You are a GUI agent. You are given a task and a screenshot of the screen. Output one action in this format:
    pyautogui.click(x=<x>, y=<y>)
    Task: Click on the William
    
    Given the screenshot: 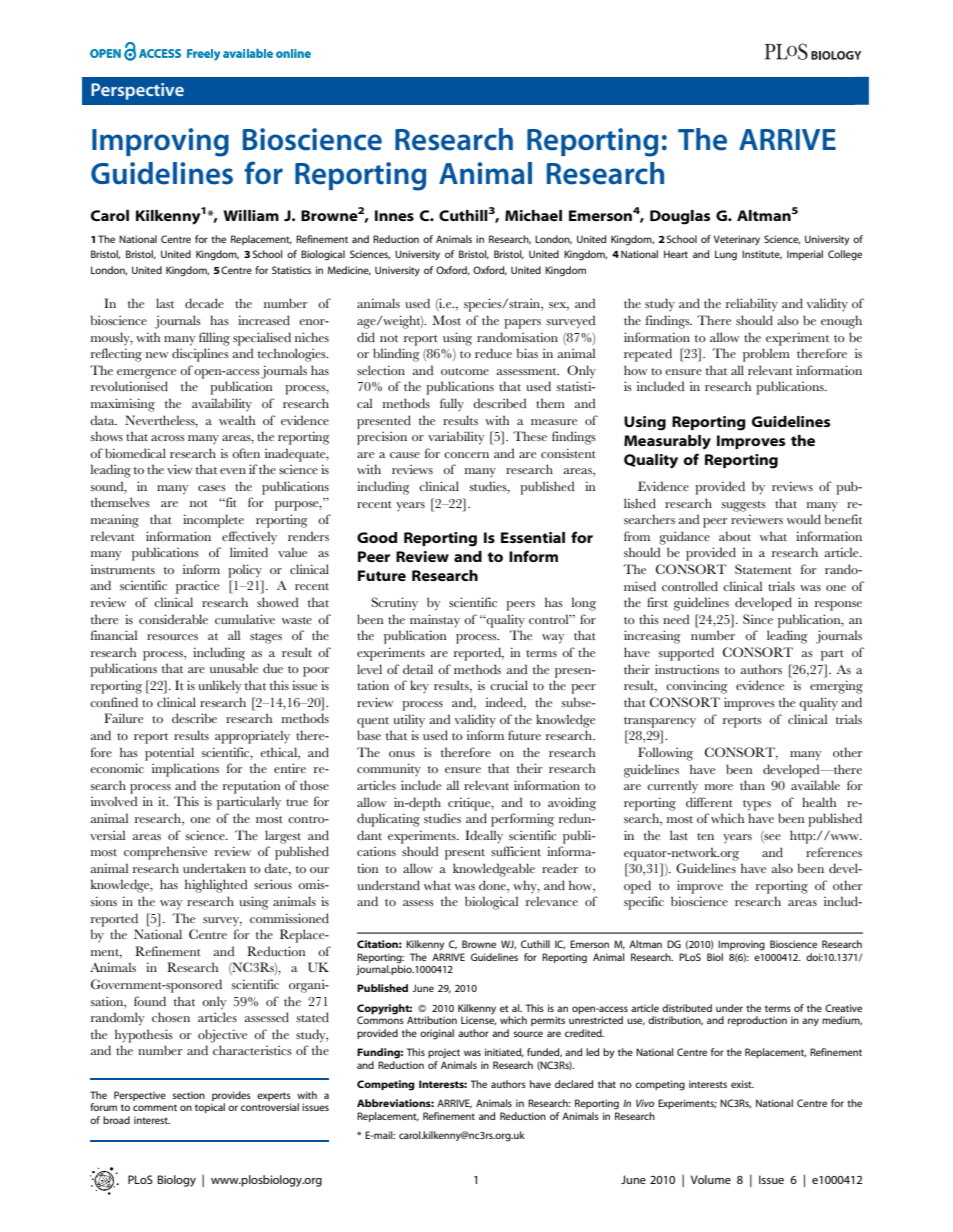 What is the action you would take?
    pyautogui.click(x=251, y=215)
